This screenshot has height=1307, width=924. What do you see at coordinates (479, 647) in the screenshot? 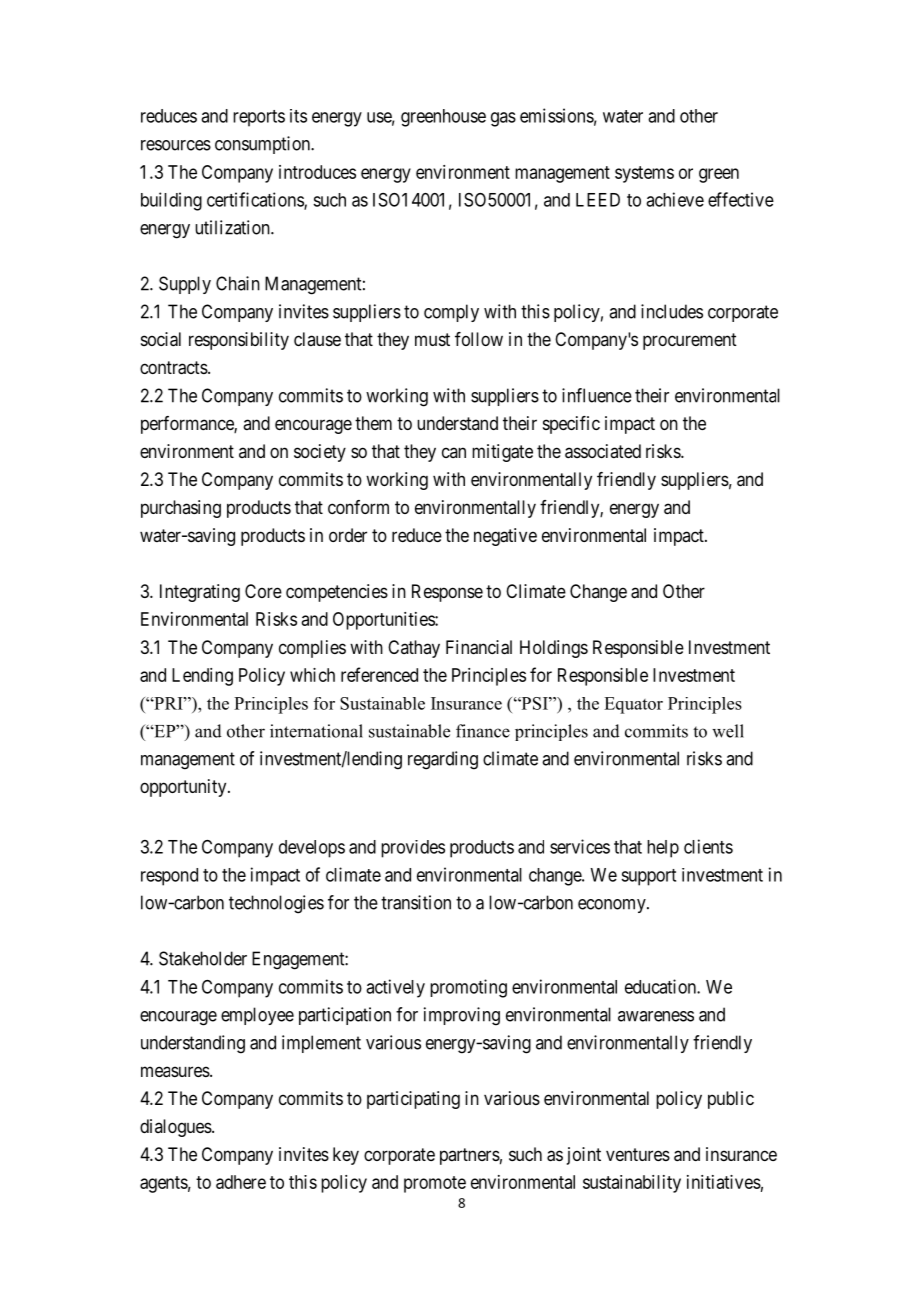
I see `Financial` at bounding box center [479, 647].
